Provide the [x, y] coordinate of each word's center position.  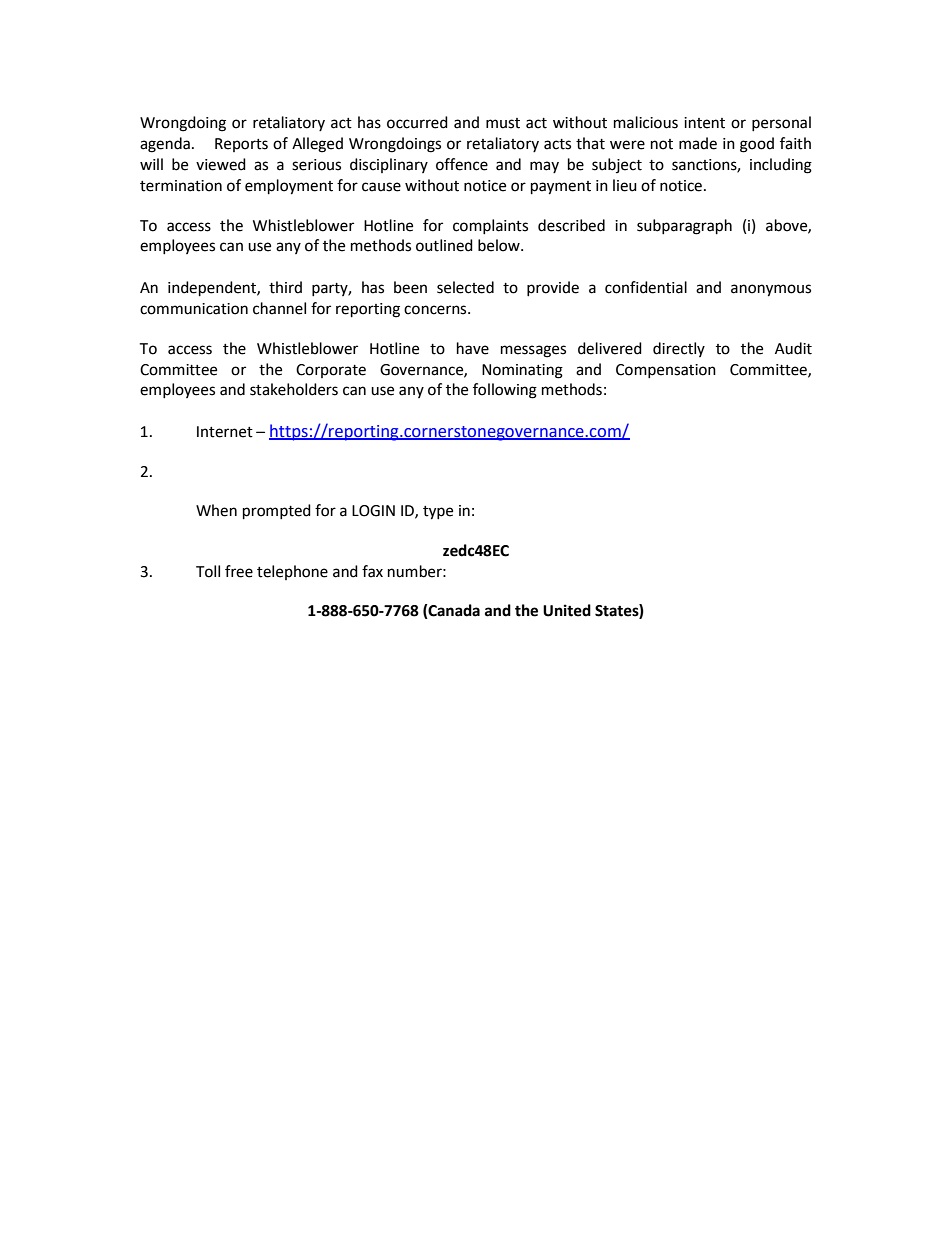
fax [372, 571]
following [505, 391]
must [503, 123]
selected [465, 287]
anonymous [771, 290]
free [239, 571]
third [285, 287]
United [567, 610]
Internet [225, 432]
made [698, 143]
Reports [241, 145]
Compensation [666, 371]
